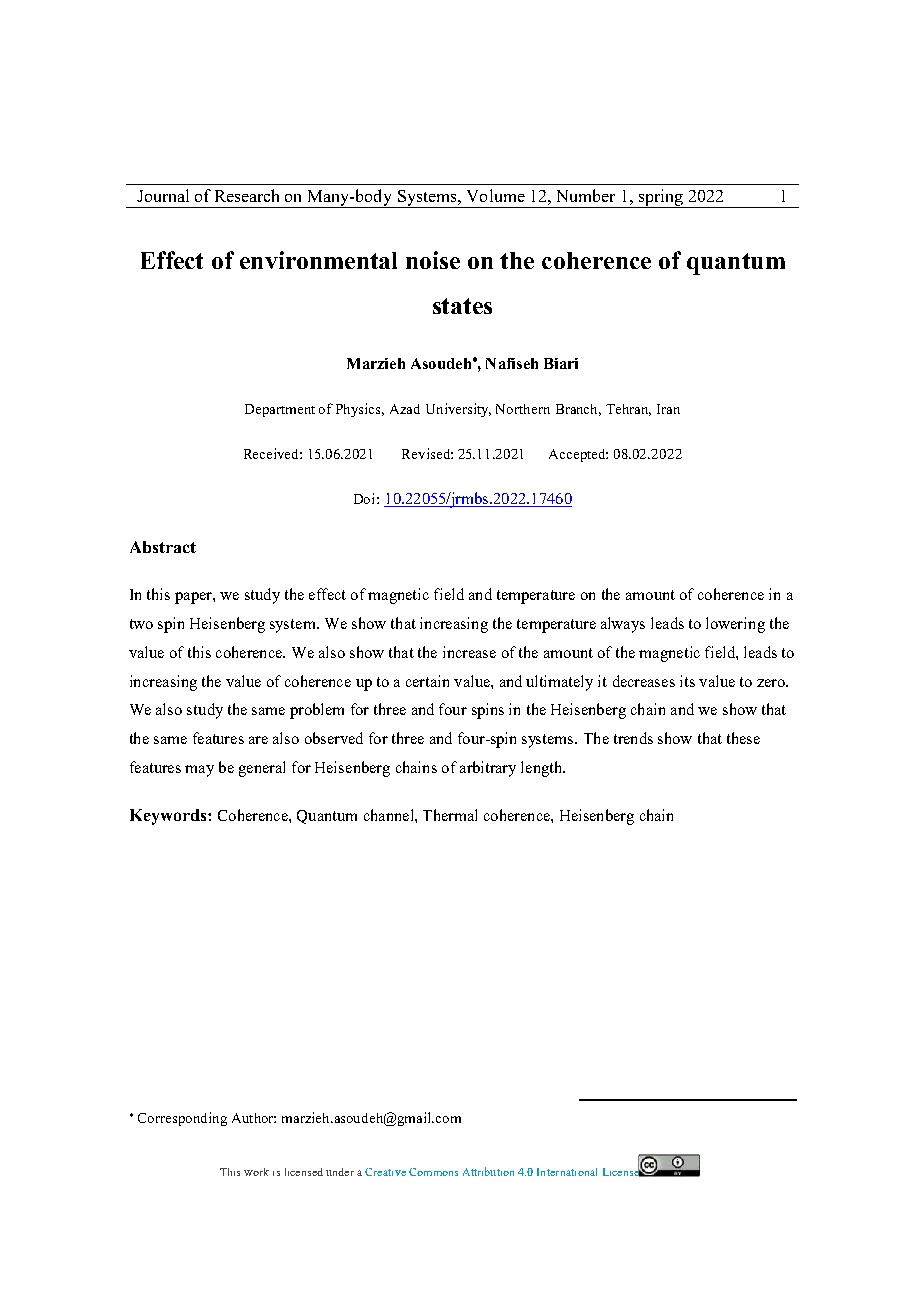  I want to click on Research, so click(247, 195).
